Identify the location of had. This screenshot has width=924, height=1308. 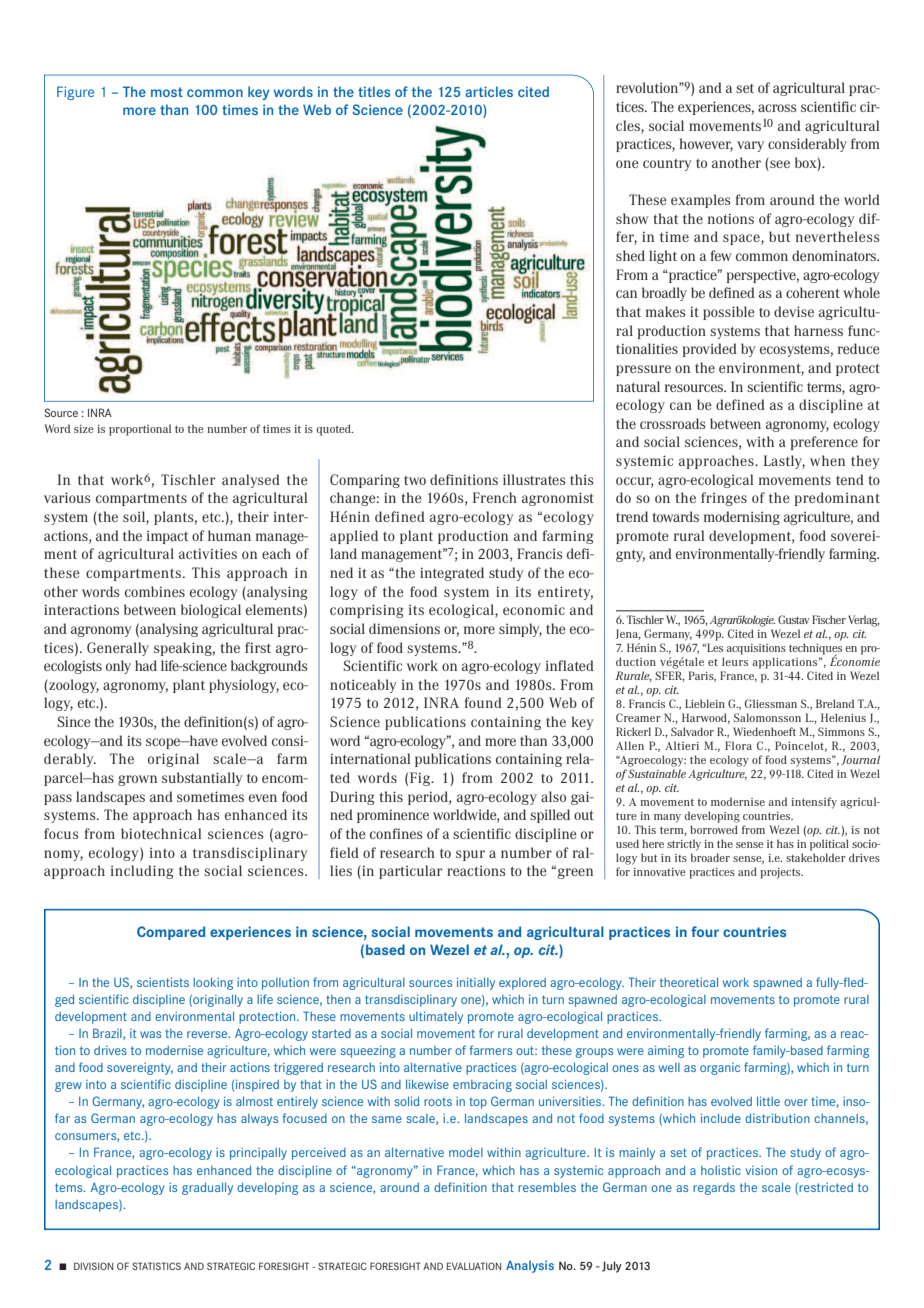
(146, 665).
